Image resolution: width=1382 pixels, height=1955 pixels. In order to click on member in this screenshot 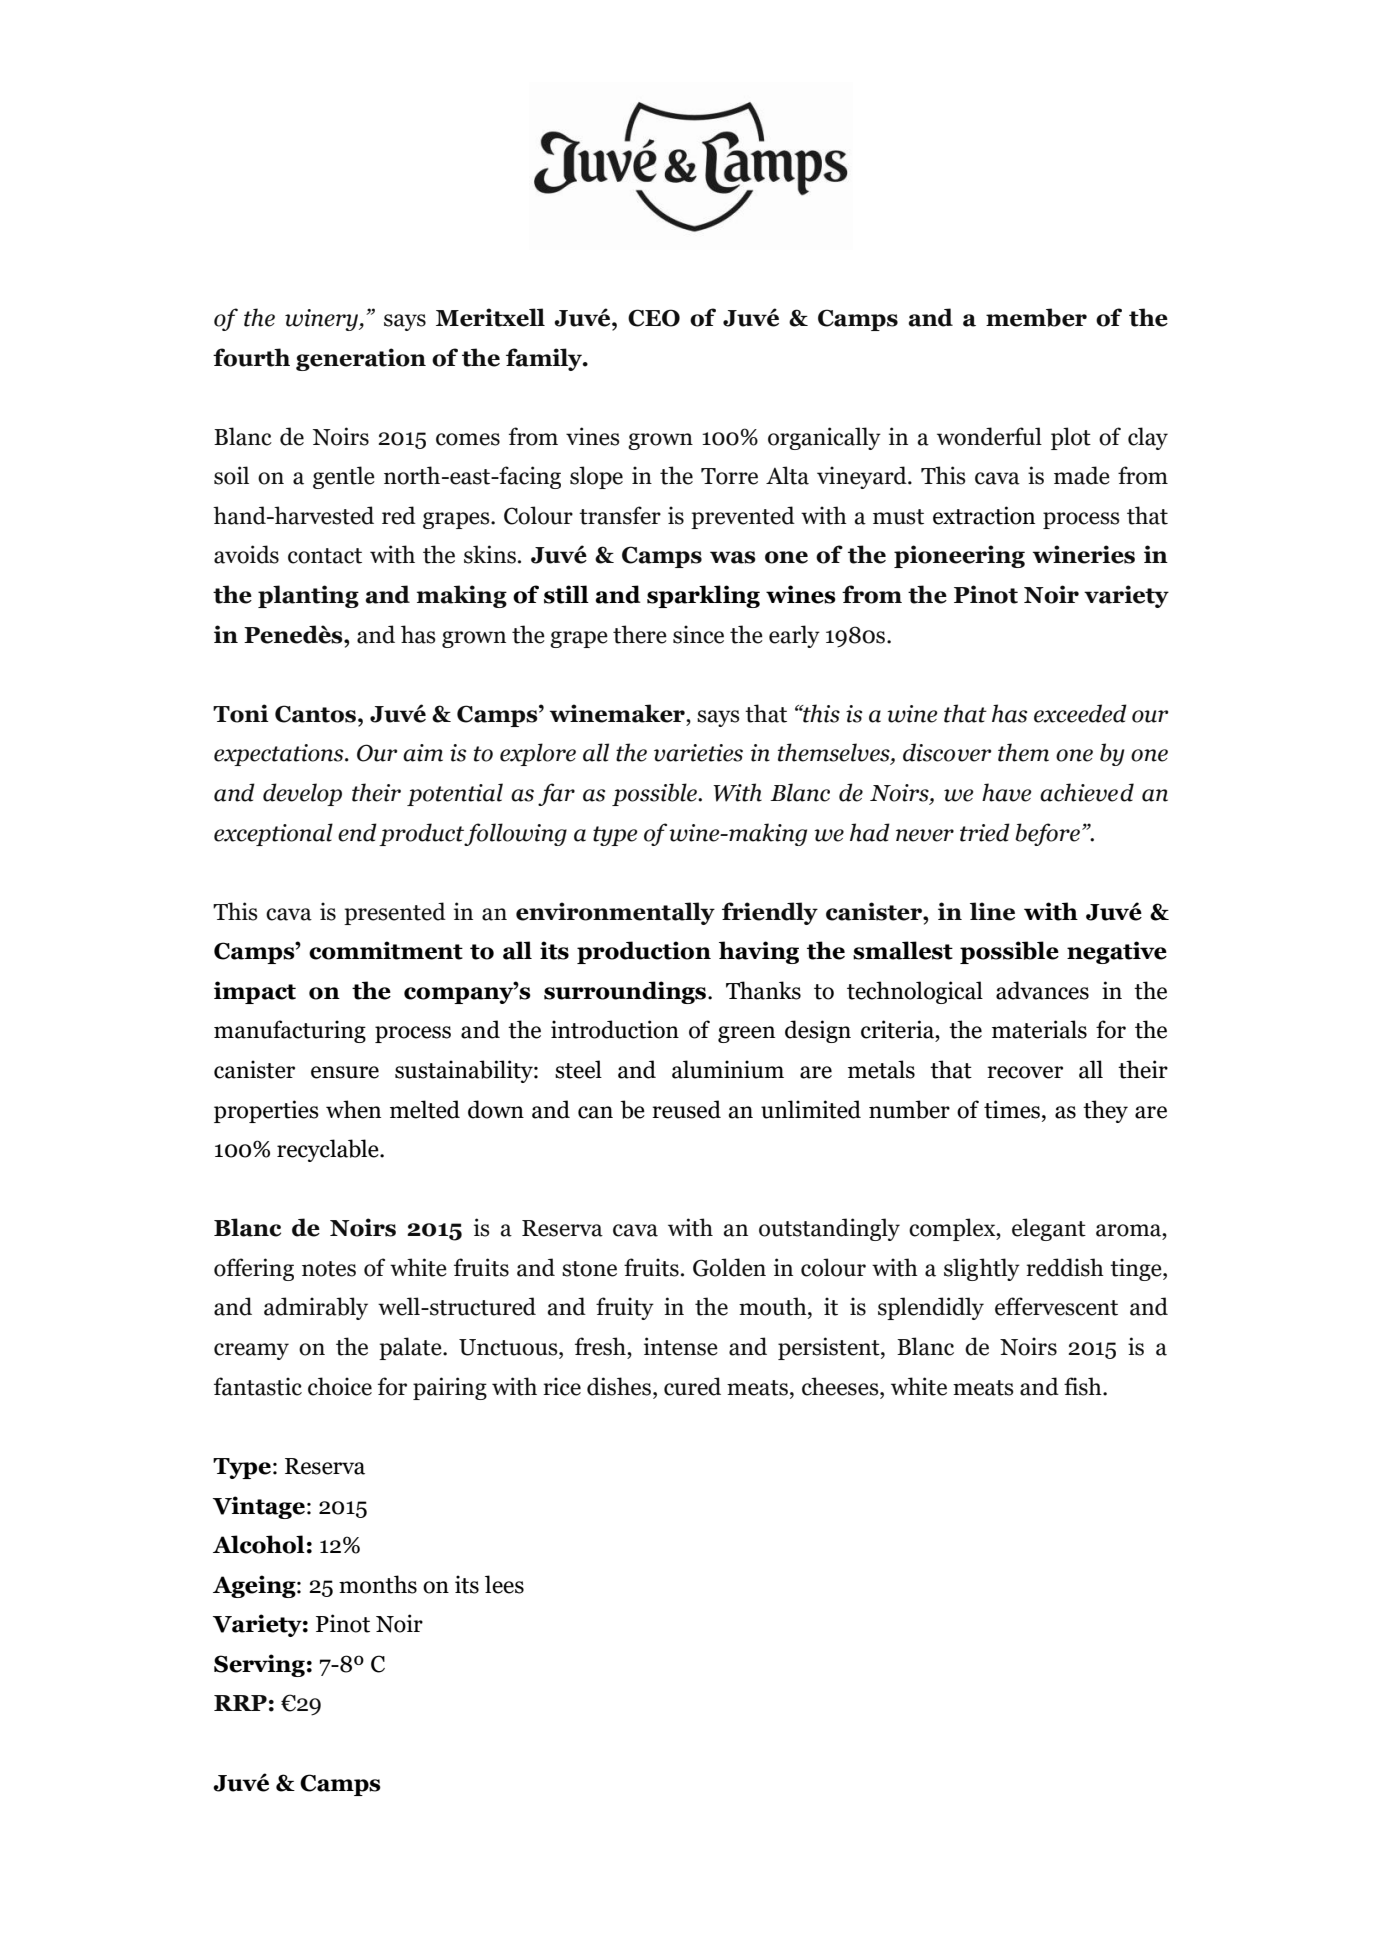, I will do `click(1036, 317)`.
